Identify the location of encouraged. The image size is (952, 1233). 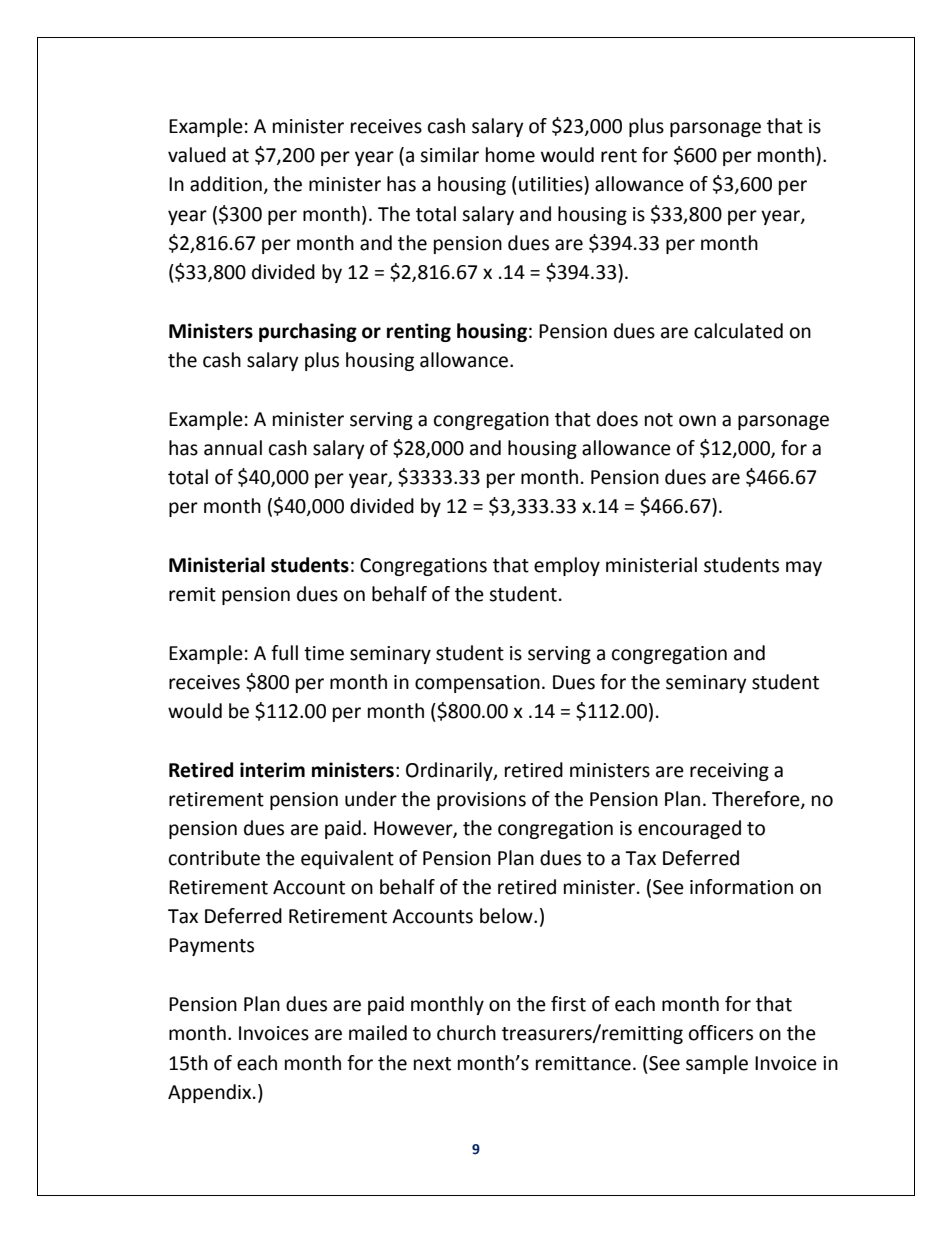
(689, 829).
